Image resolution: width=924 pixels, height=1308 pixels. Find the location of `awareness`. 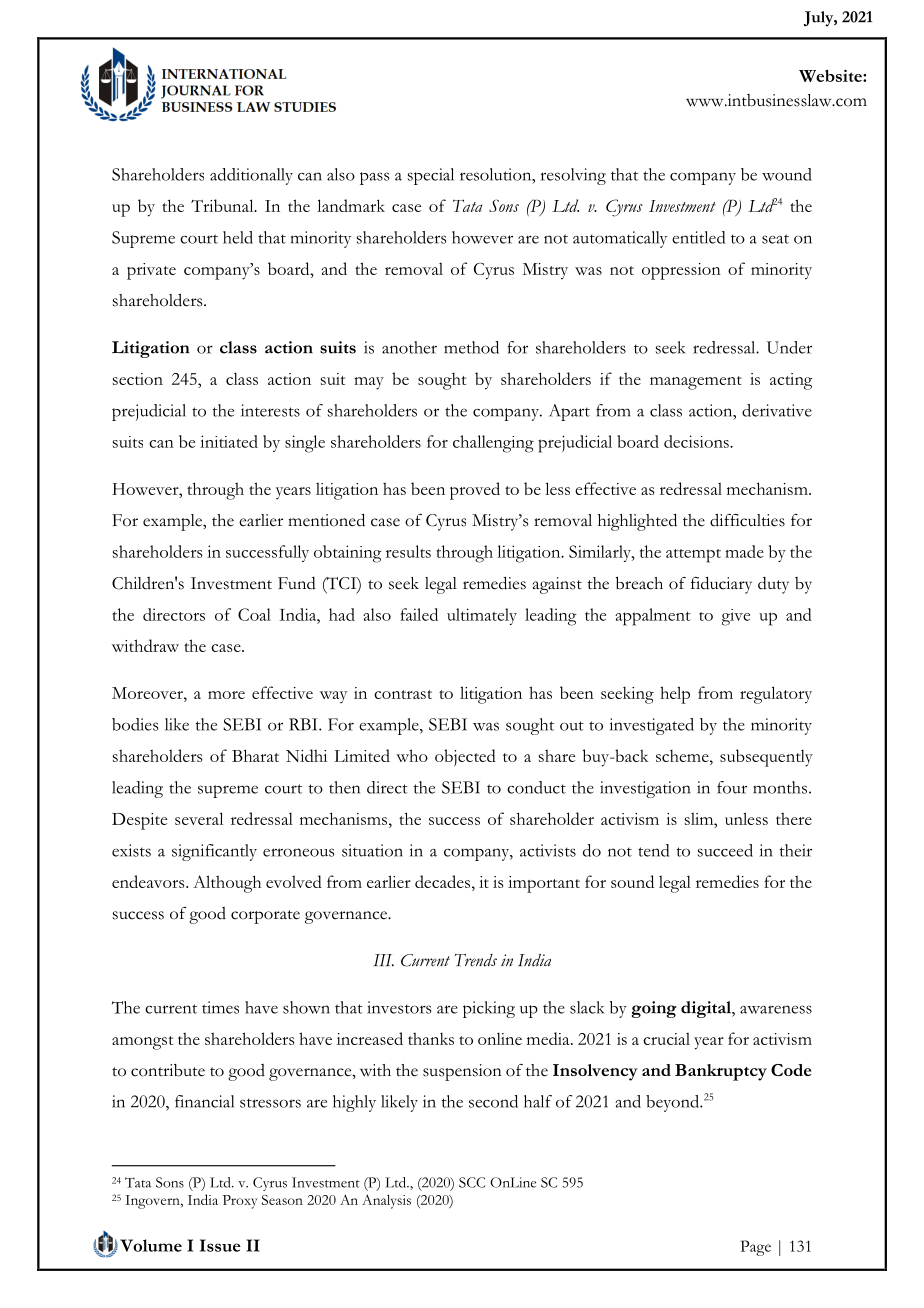

awareness is located at coordinates (776, 1009).
